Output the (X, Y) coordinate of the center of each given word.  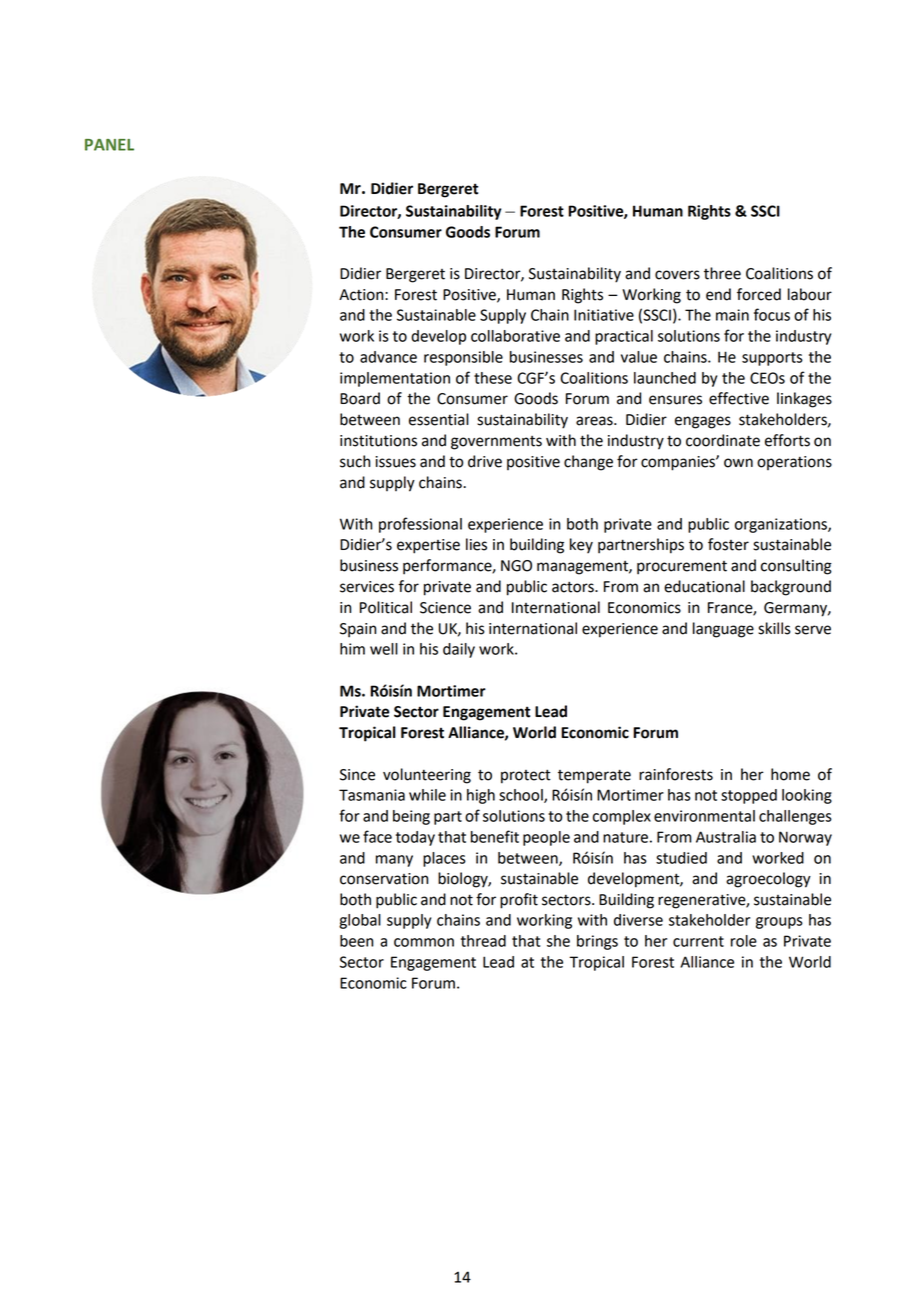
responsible (463, 358)
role (744, 941)
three (722, 273)
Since (357, 775)
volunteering (427, 776)
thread (483, 941)
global (360, 921)
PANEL (109, 145)
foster (728, 544)
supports (772, 359)
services (367, 587)
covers (677, 275)
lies (476, 544)
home (790, 774)
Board (360, 398)
